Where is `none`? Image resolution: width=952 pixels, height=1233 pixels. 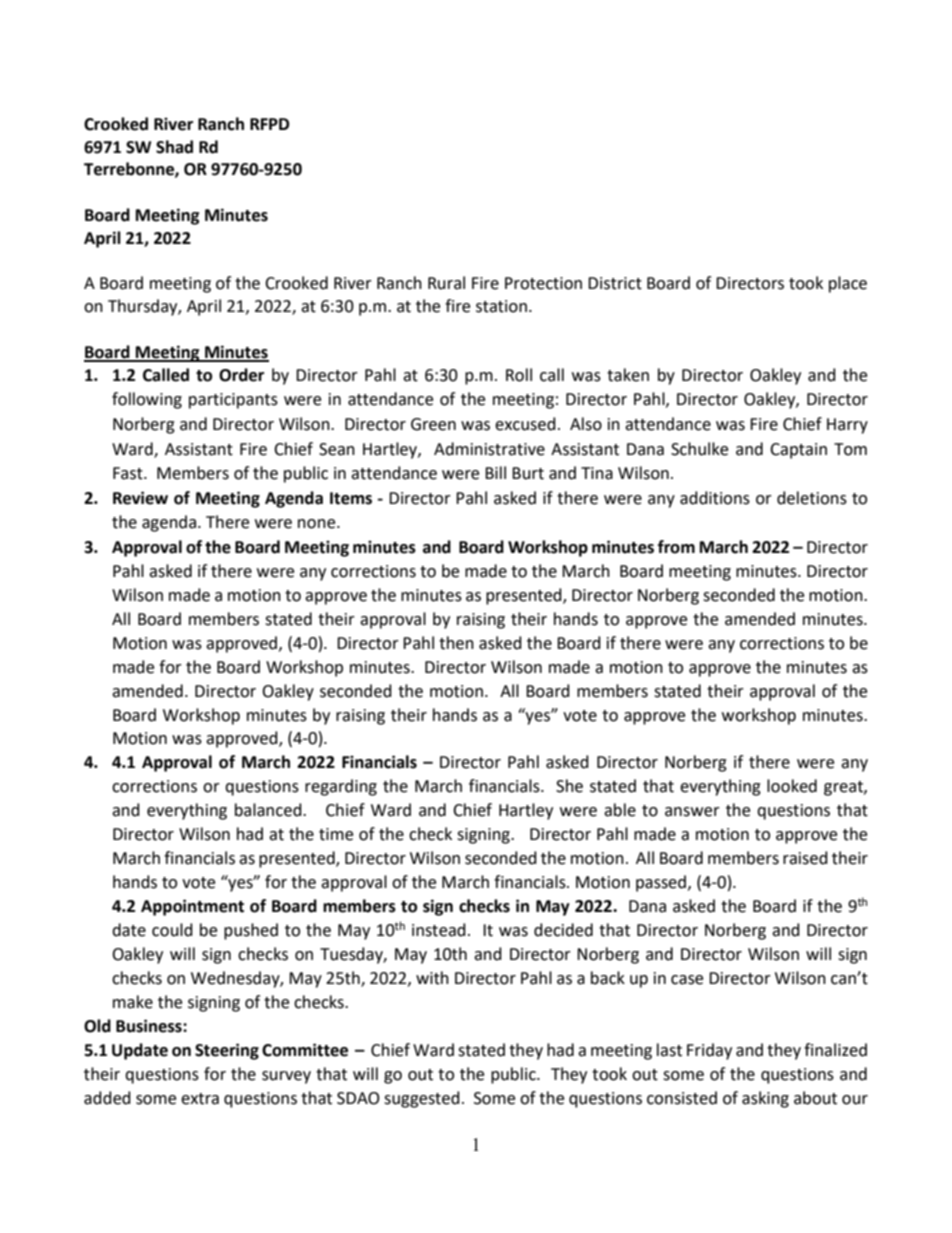
none is located at coordinates (318, 524).
